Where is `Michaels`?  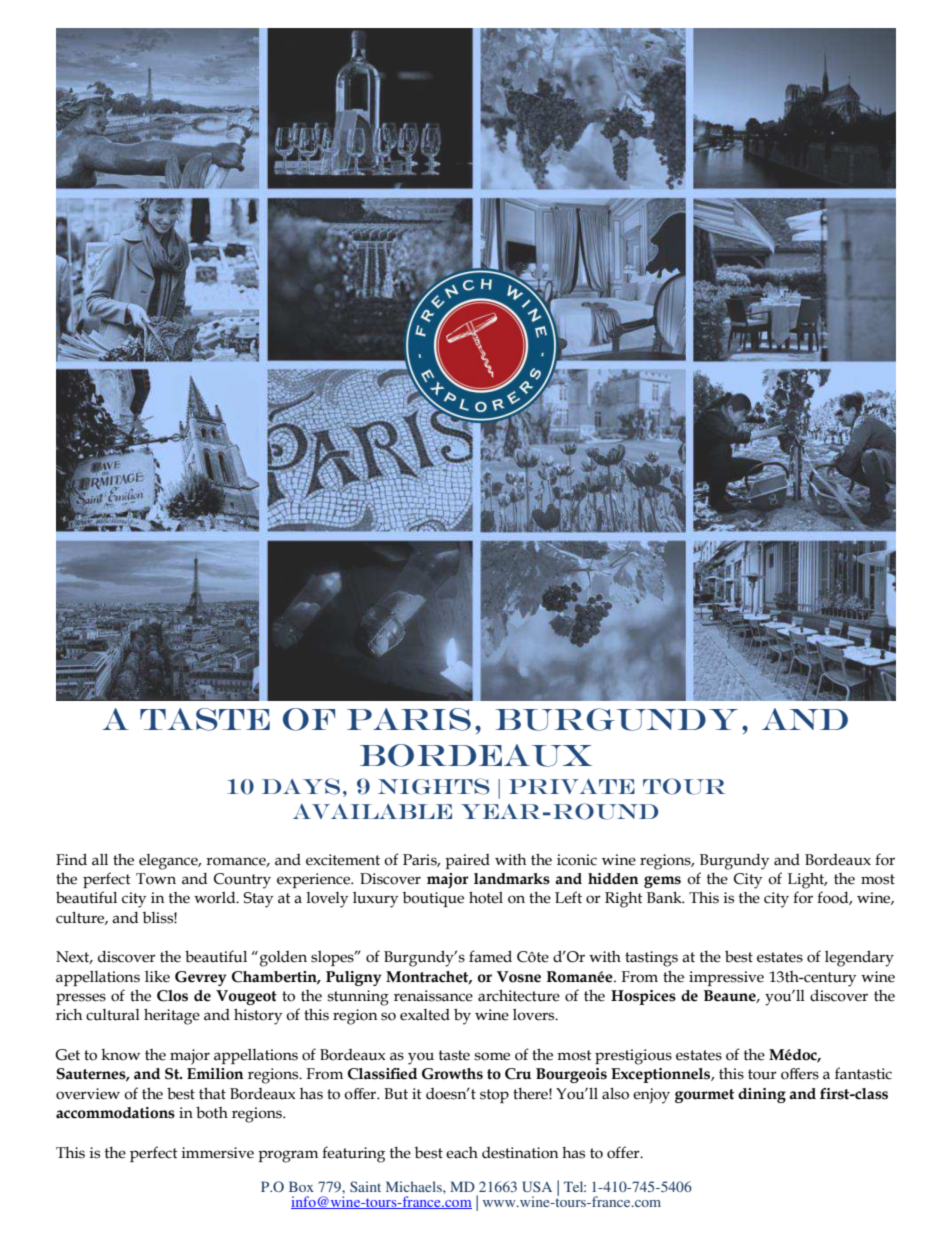
Michaels is located at coordinates (415, 1186).
